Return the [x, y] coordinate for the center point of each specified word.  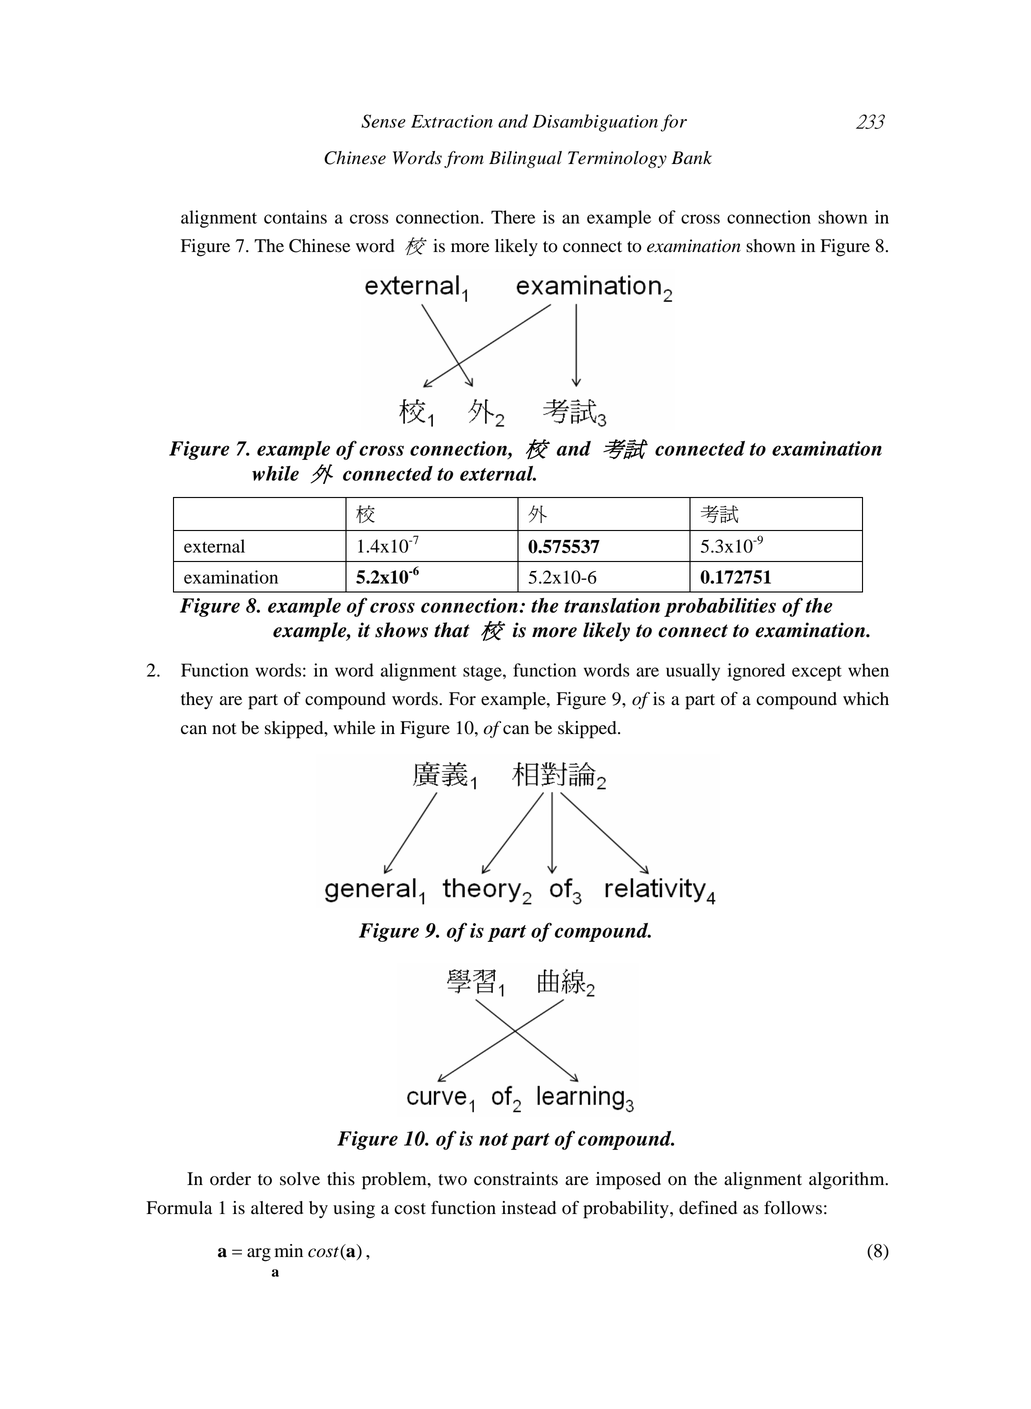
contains [295, 217]
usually [693, 672]
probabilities [720, 607]
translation [612, 605]
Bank [692, 158]
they [197, 700]
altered [277, 1208]
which [866, 699]
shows [401, 630]
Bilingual [525, 159]
